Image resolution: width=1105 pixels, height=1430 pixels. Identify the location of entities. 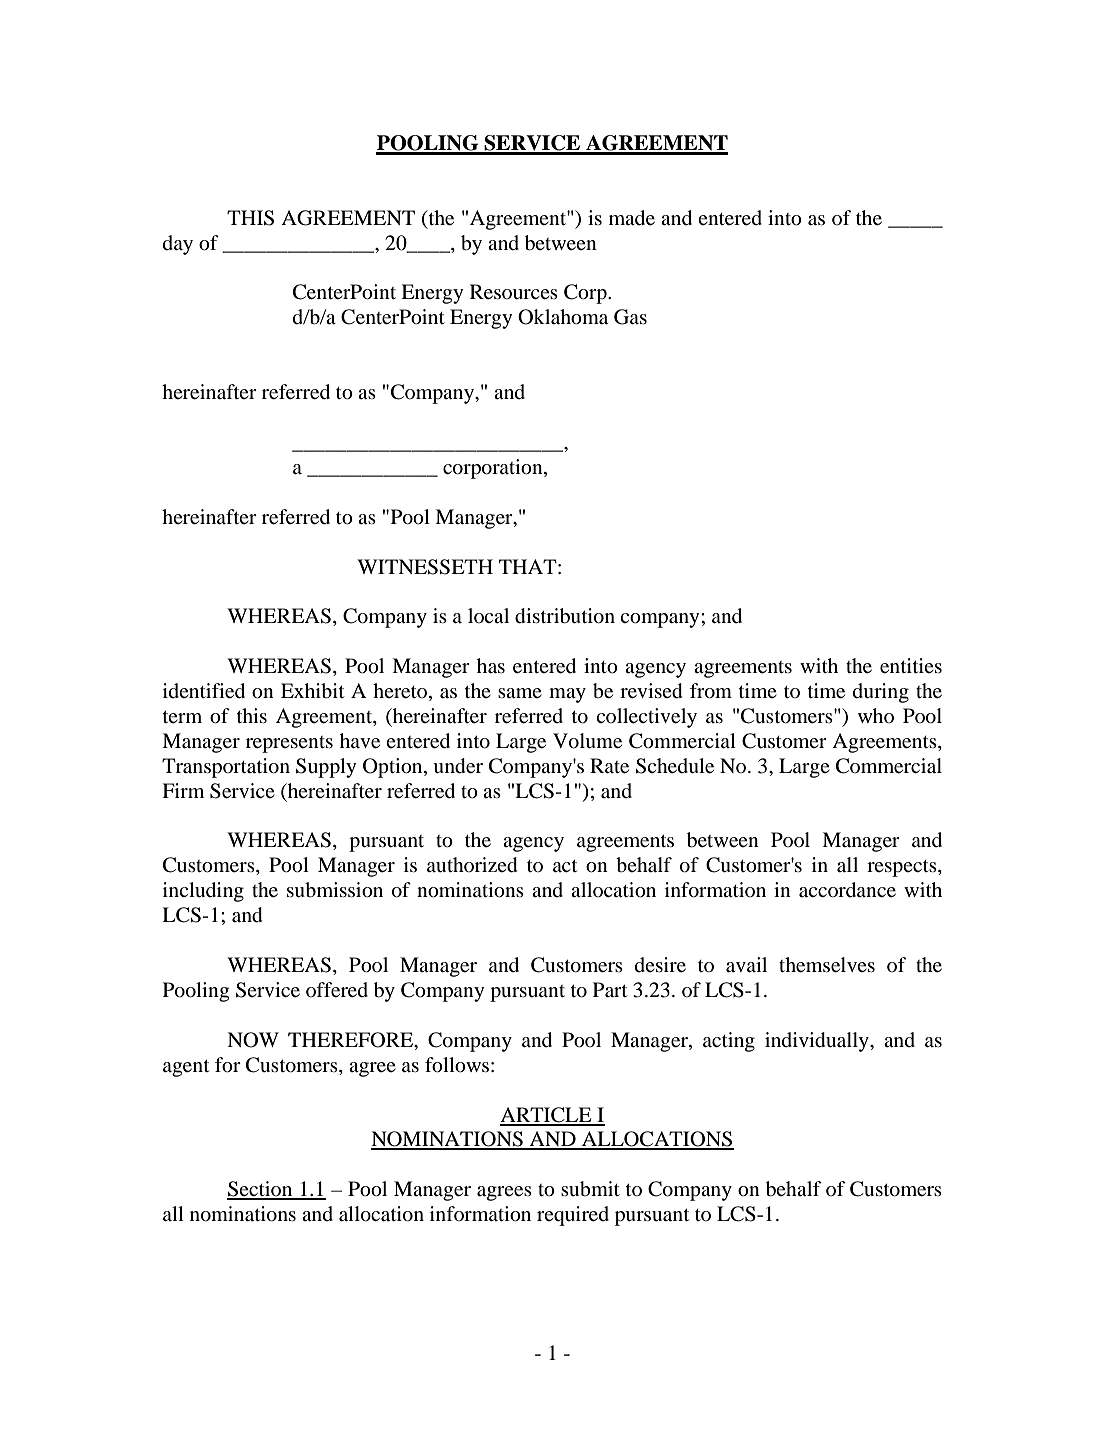
(911, 666).
